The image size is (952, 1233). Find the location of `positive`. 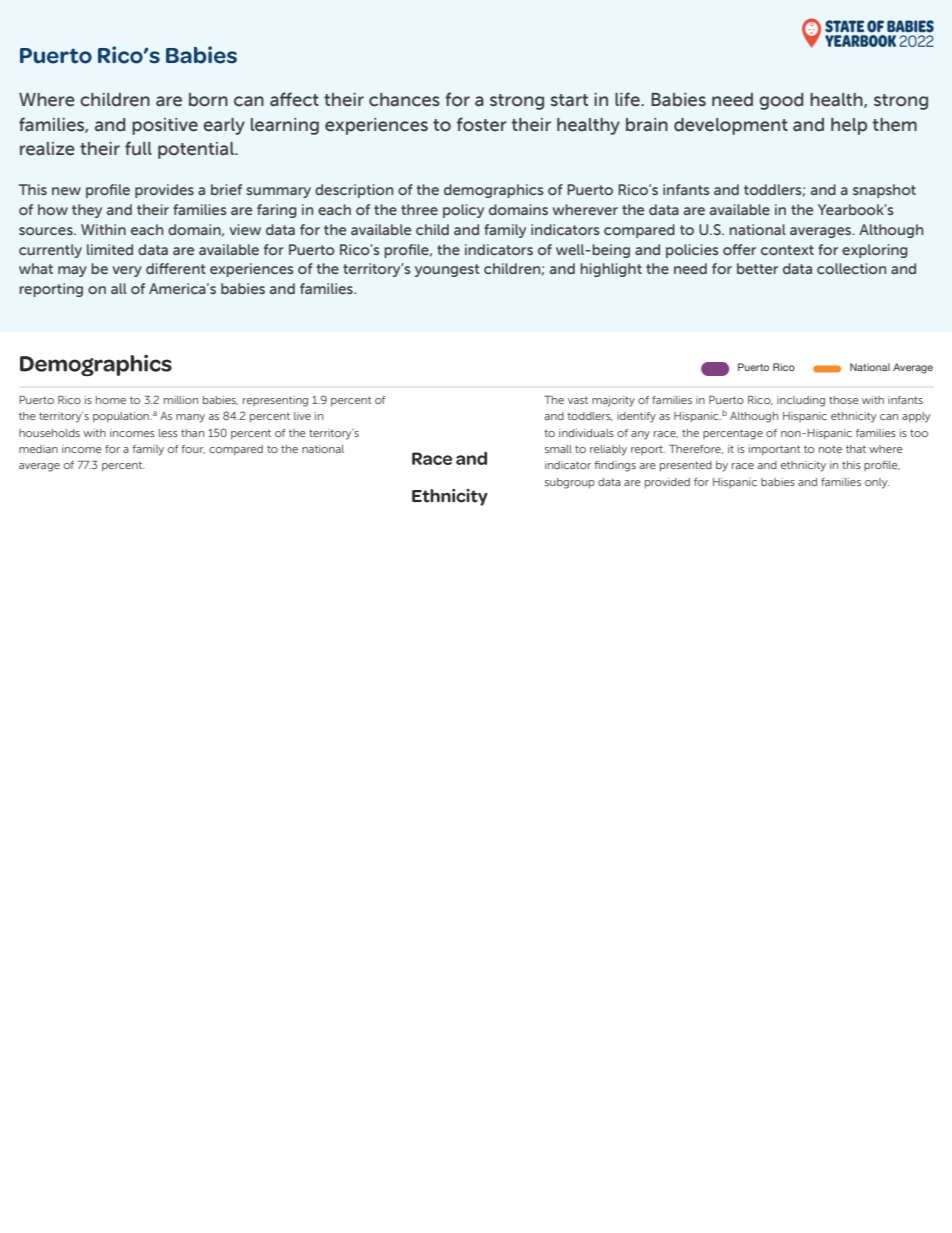

positive is located at coordinates (165, 126).
